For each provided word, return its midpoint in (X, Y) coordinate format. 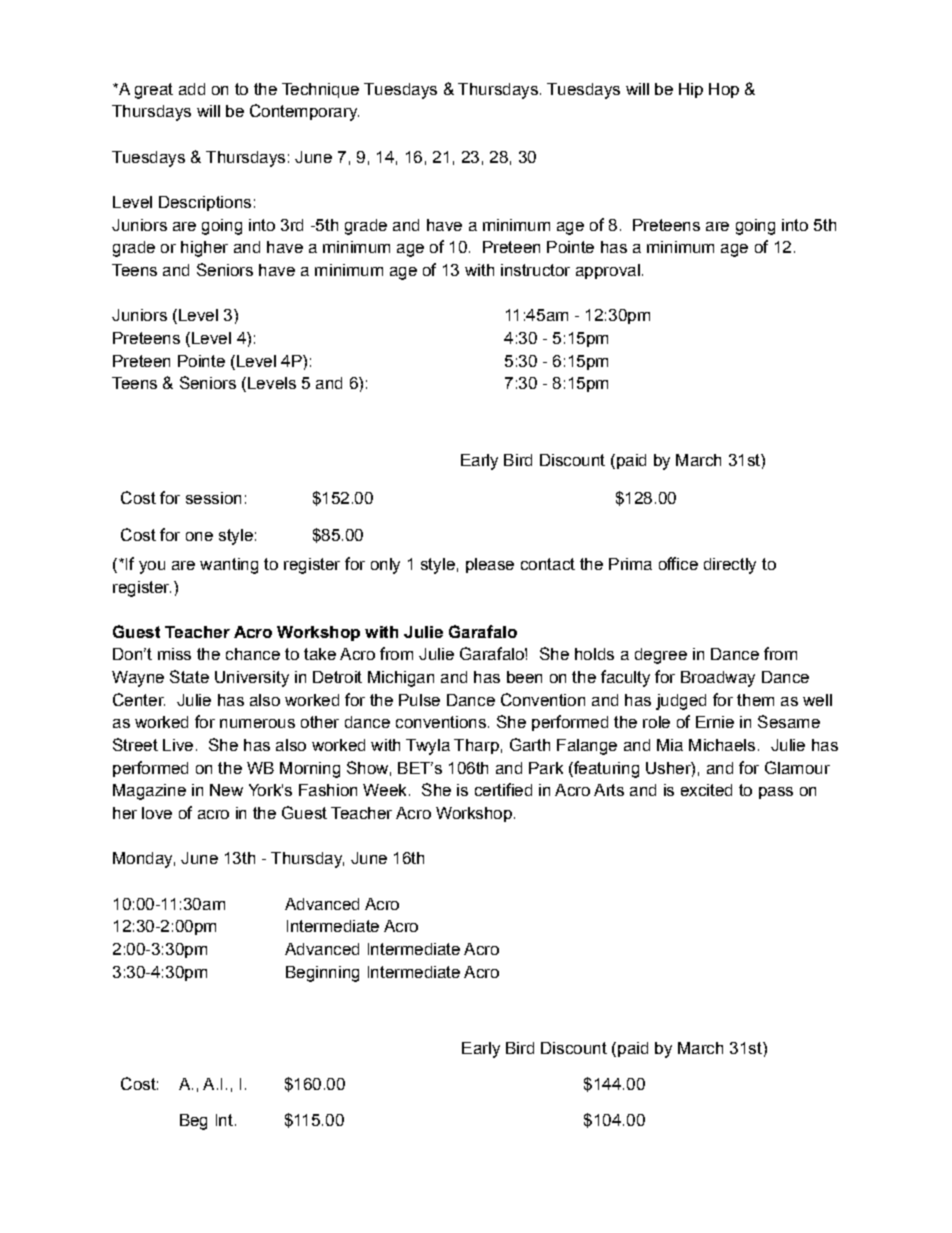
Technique (320, 90)
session (213, 498)
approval (608, 271)
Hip (691, 90)
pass (776, 793)
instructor (535, 270)
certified (503, 789)
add (192, 89)
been (524, 677)
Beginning (322, 974)
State (189, 676)
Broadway (718, 679)
